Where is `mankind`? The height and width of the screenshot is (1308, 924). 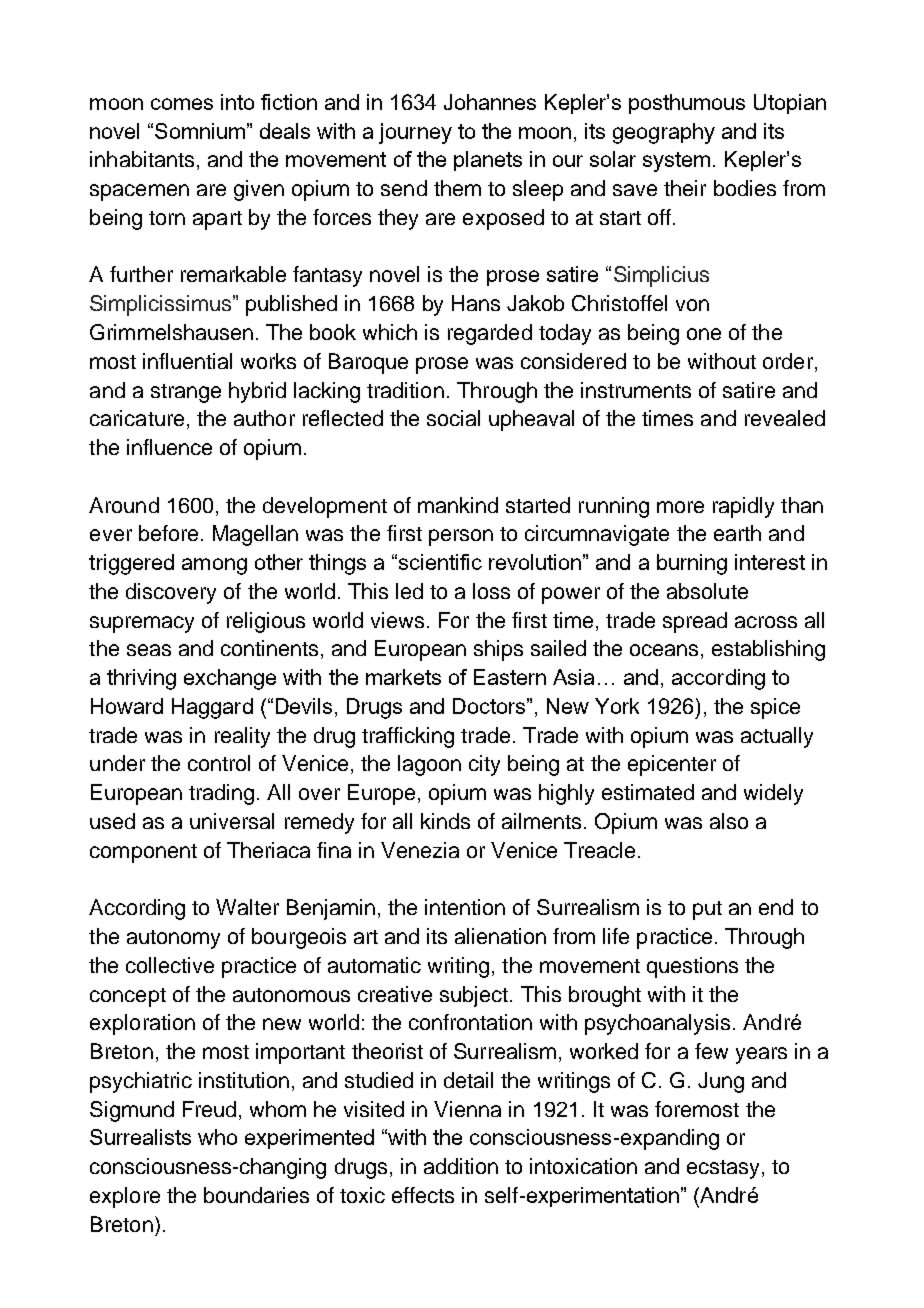
mankind is located at coordinates (458, 505).
